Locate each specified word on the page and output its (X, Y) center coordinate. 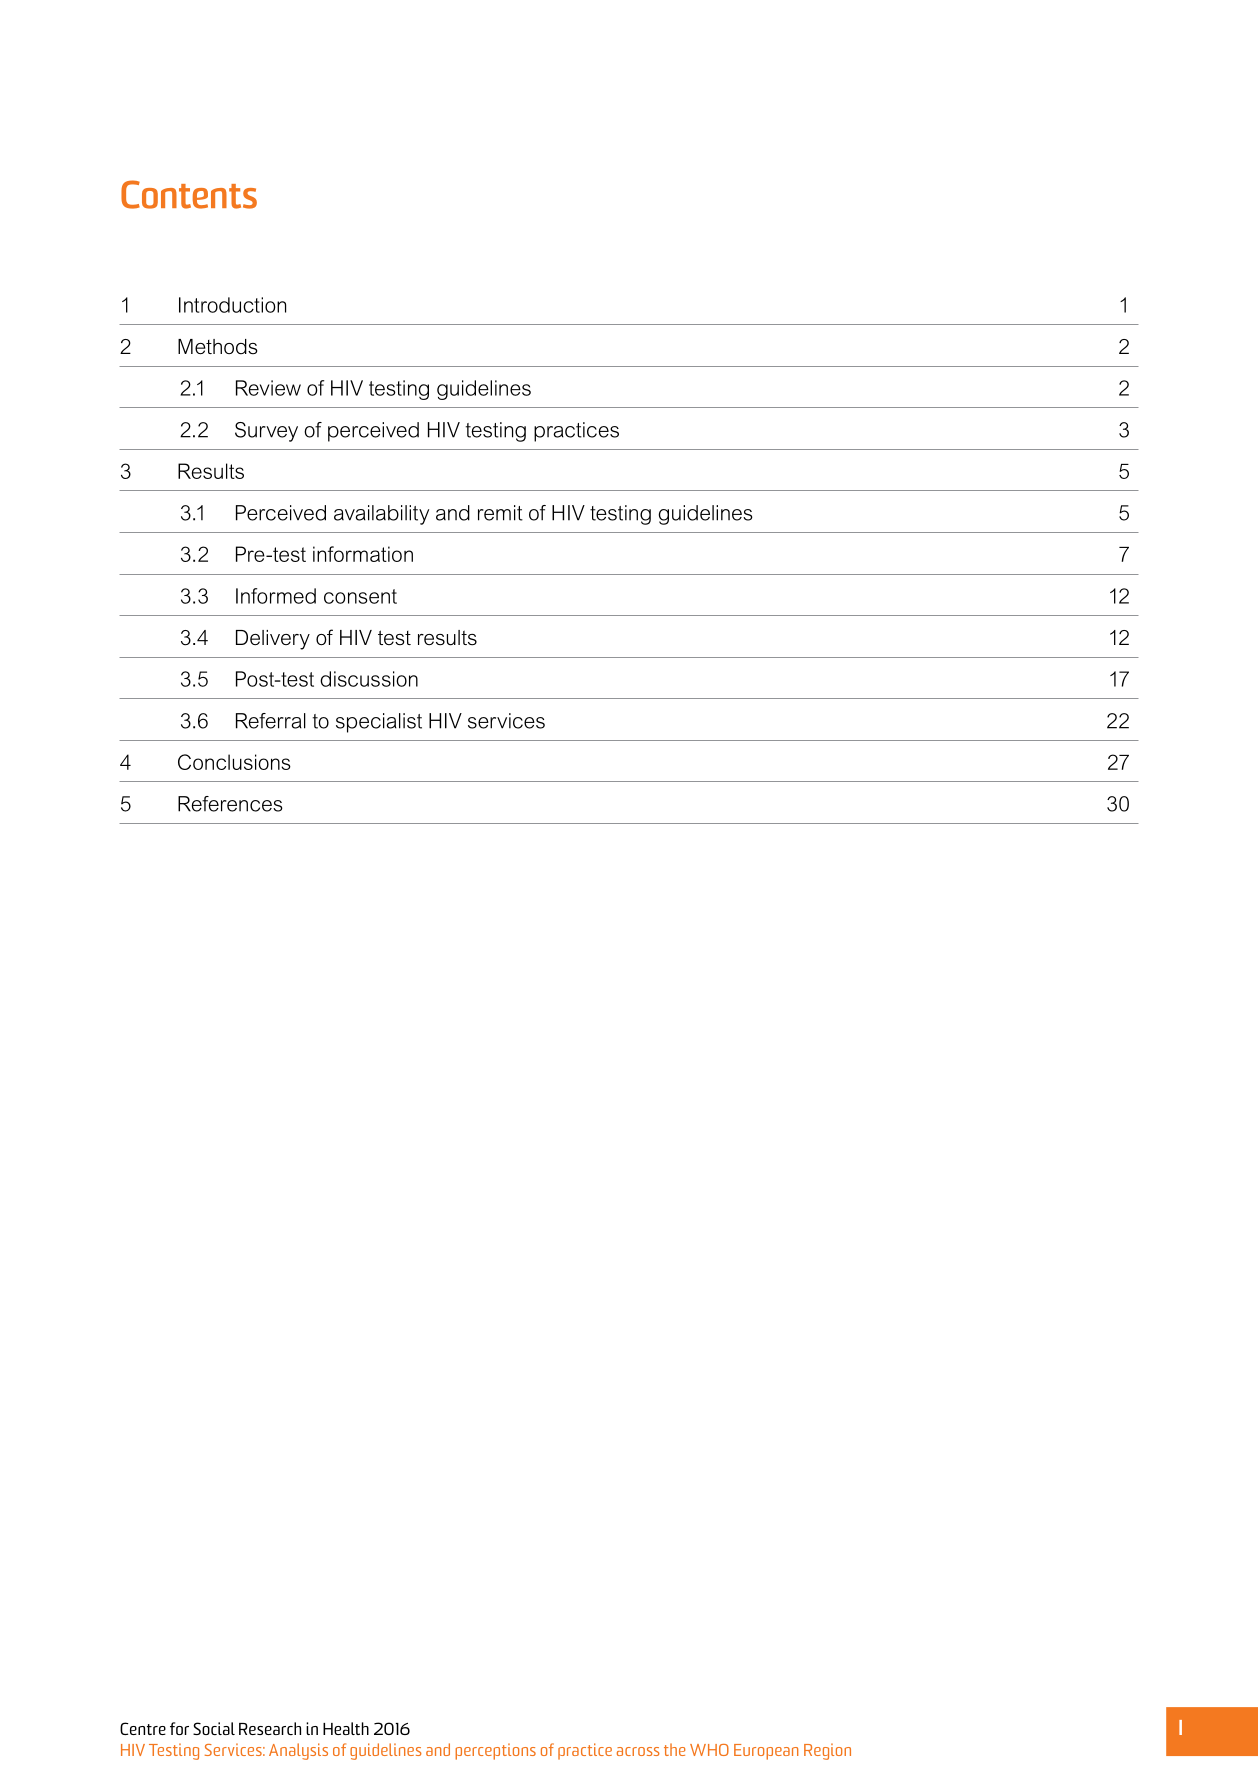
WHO (709, 1750)
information (363, 554)
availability (381, 515)
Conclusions (234, 762)
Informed (276, 596)
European (766, 1752)
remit (500, 513)
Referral (271, 721)
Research (270, 1728)
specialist (379, 723)
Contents (189, 194)
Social (214, 1728)
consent (360, 596)
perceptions (495, 1751)
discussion (369, 679)
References (230, 804)
